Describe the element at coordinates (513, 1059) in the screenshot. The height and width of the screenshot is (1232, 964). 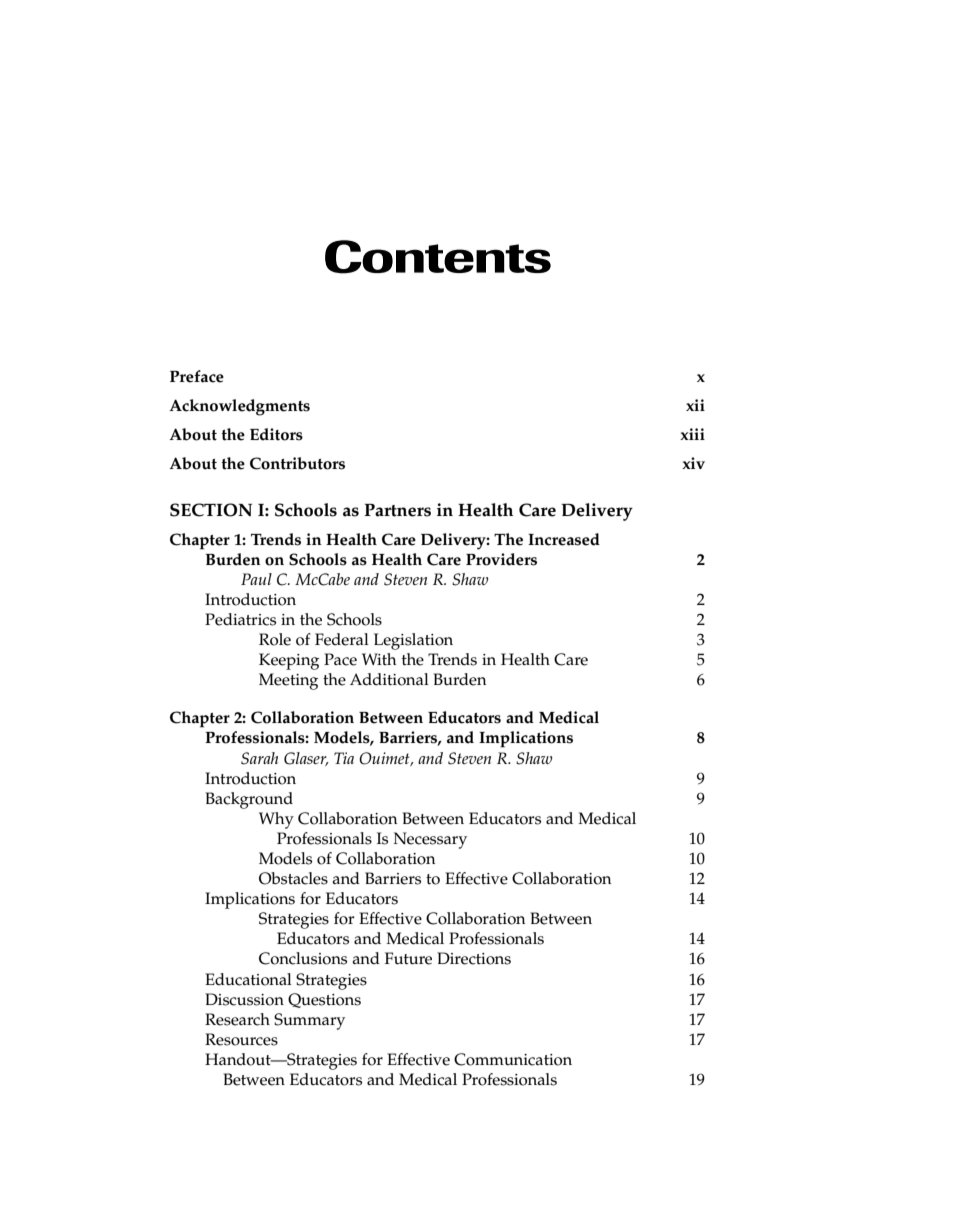
I see `Communication` at that location.
